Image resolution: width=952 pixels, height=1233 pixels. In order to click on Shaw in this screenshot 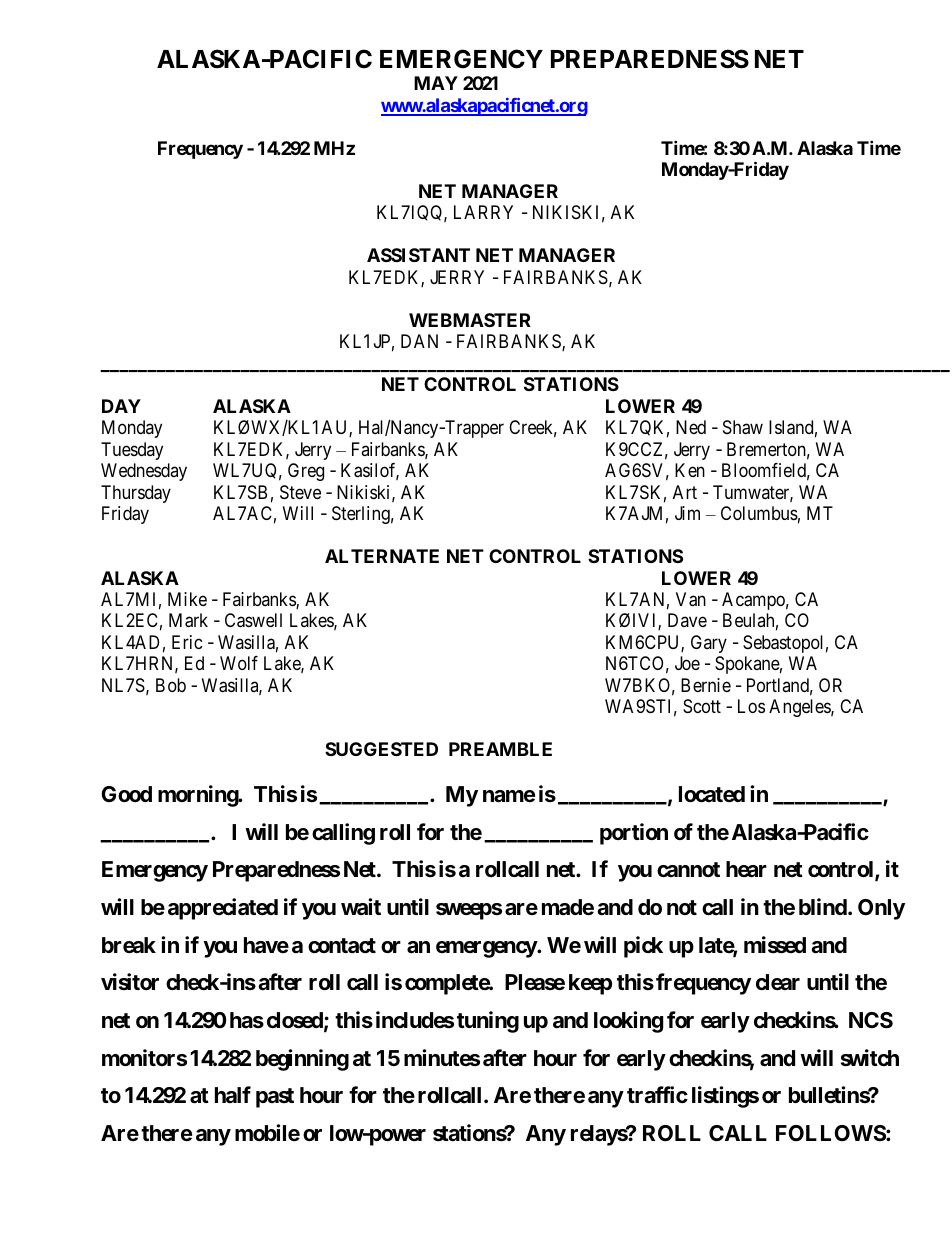, I will do `click(743, 427)`.
